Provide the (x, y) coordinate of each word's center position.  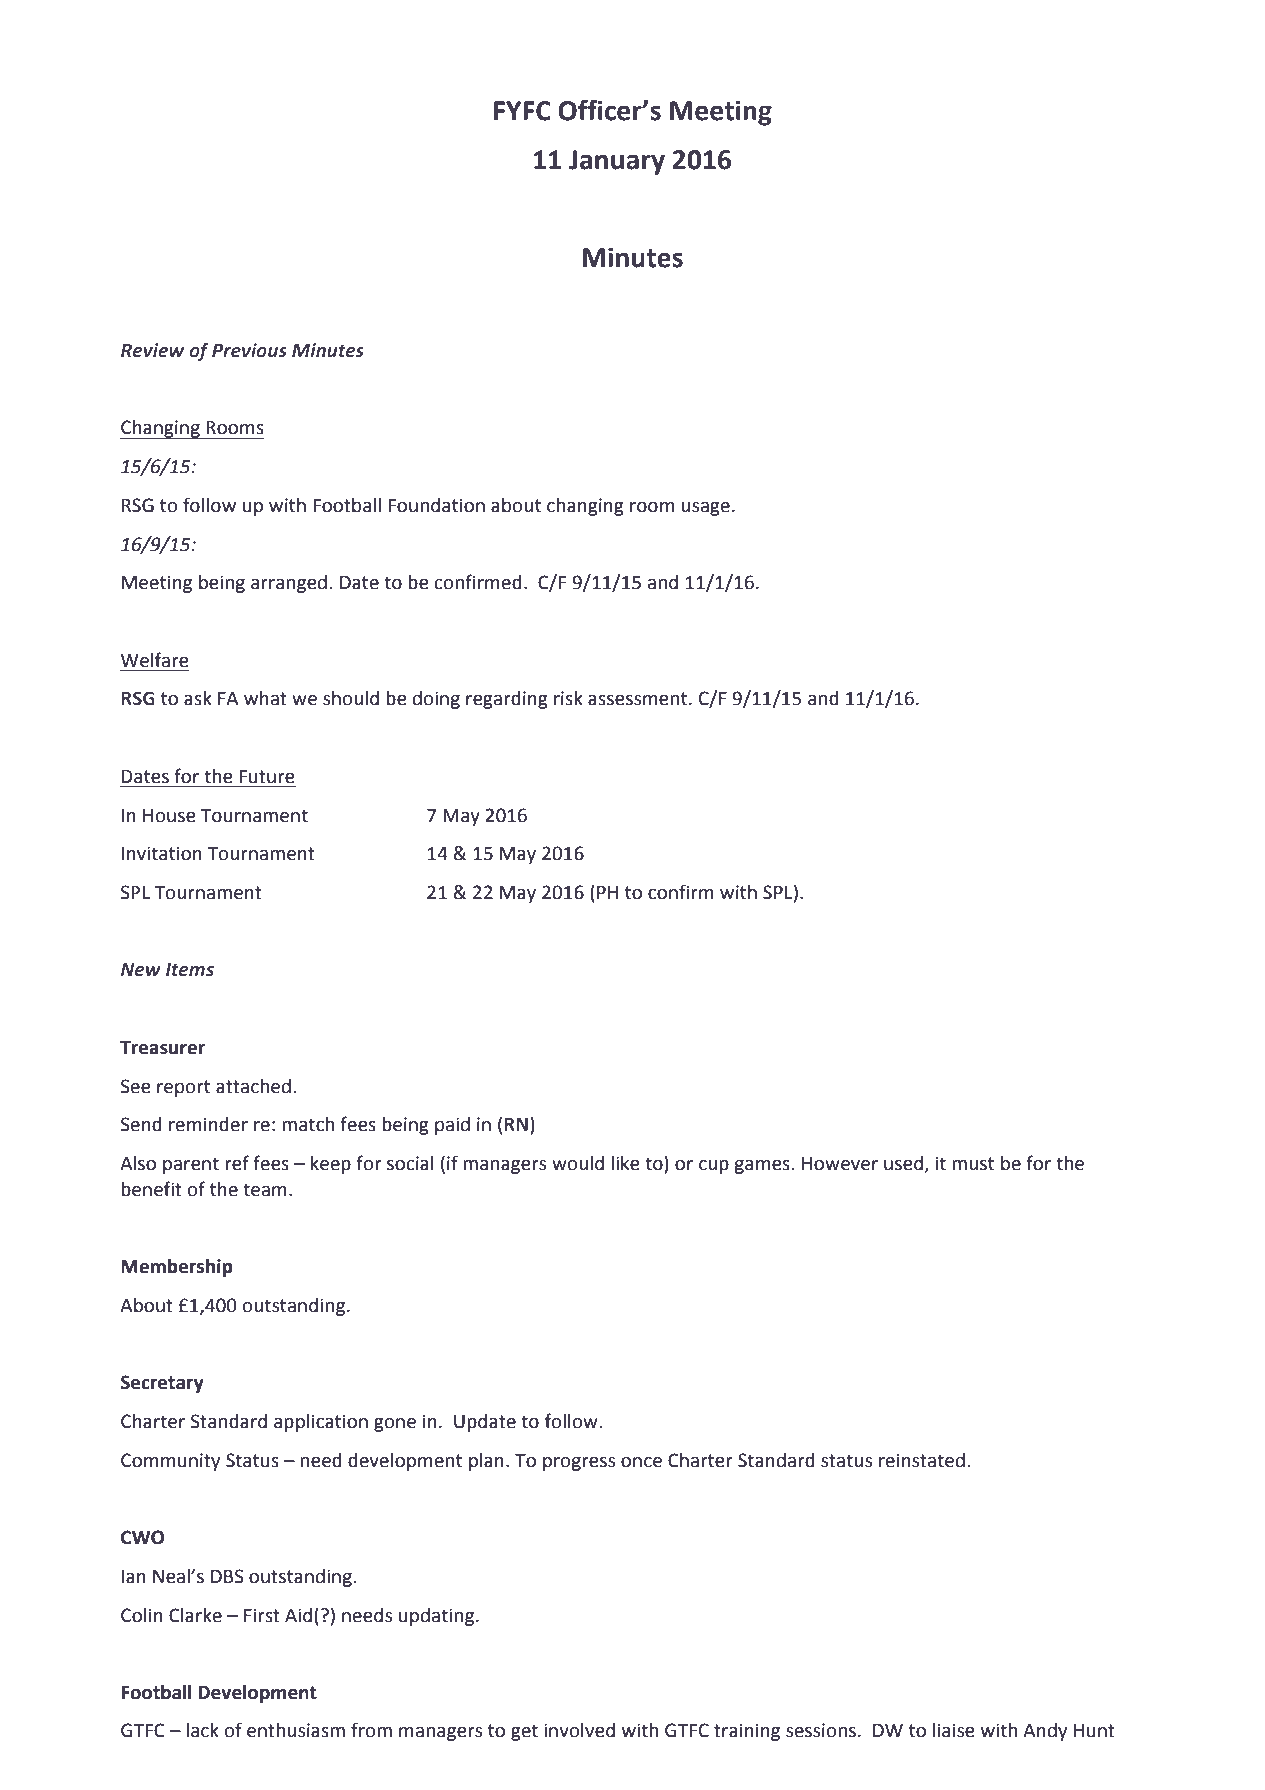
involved (579, 1730)
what (265, 698)
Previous (249, 350)
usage (705, 509)
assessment (639, 699)
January (617, 162)
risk (568, 698)
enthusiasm (296, 1730)
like (625, 1163)
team (265, 1190)
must (973, 1164)
